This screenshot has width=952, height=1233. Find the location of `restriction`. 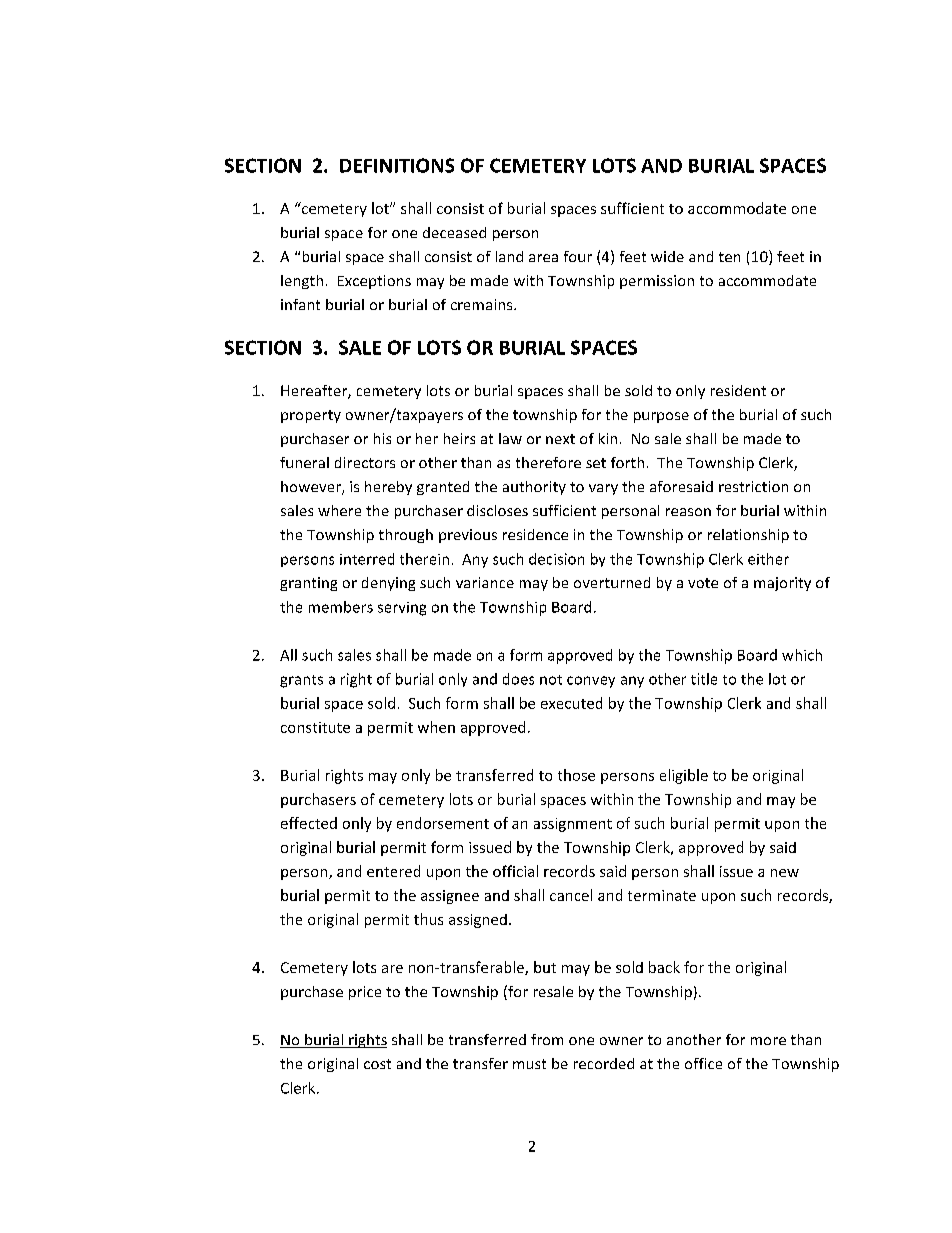

restriction is located at coordinates (753, 486).
